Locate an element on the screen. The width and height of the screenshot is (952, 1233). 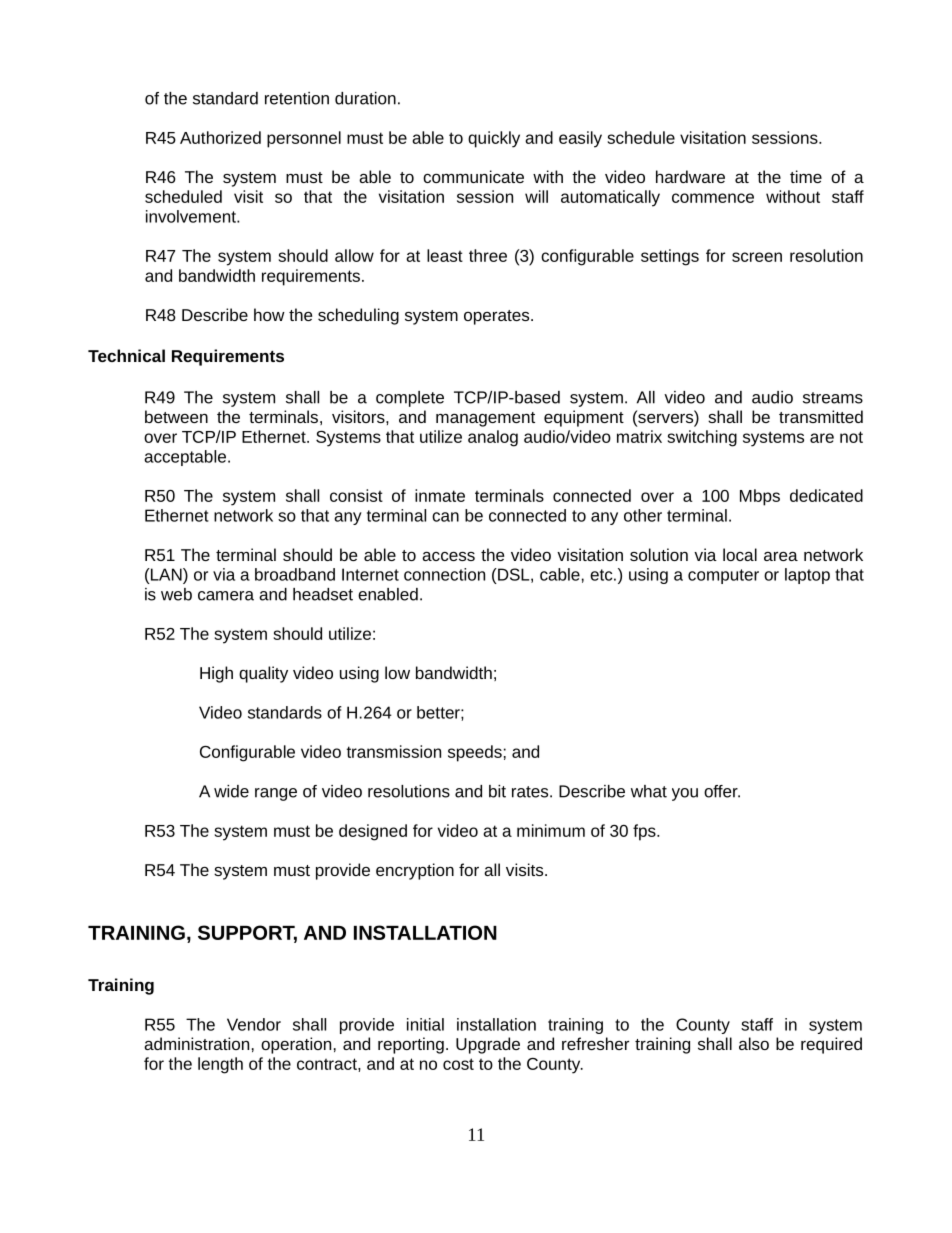
quickly is located at coordinates (494, 139).
